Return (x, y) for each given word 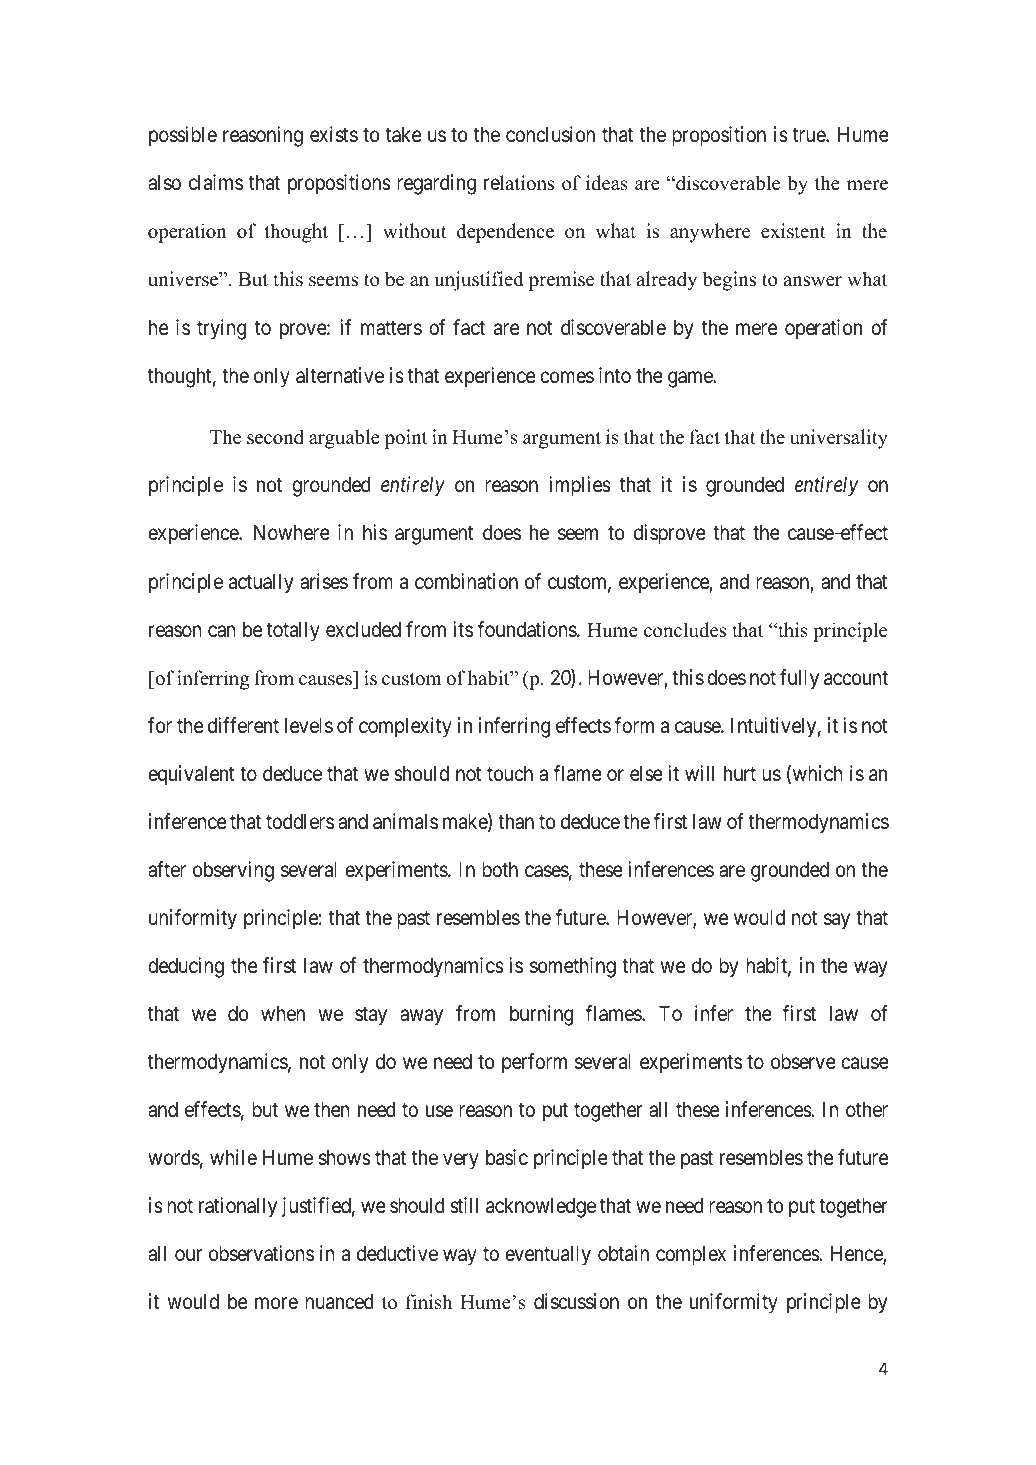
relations (519, 183)
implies (580, 486)
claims (216, 182)
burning (542, 1015)
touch (510, 774)
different (243, 725)
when (283, 1014)
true (810, 135)
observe (803, 1062)
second (275, 437)
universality (839, 439)
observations (261, 1253)
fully (799, 679)
